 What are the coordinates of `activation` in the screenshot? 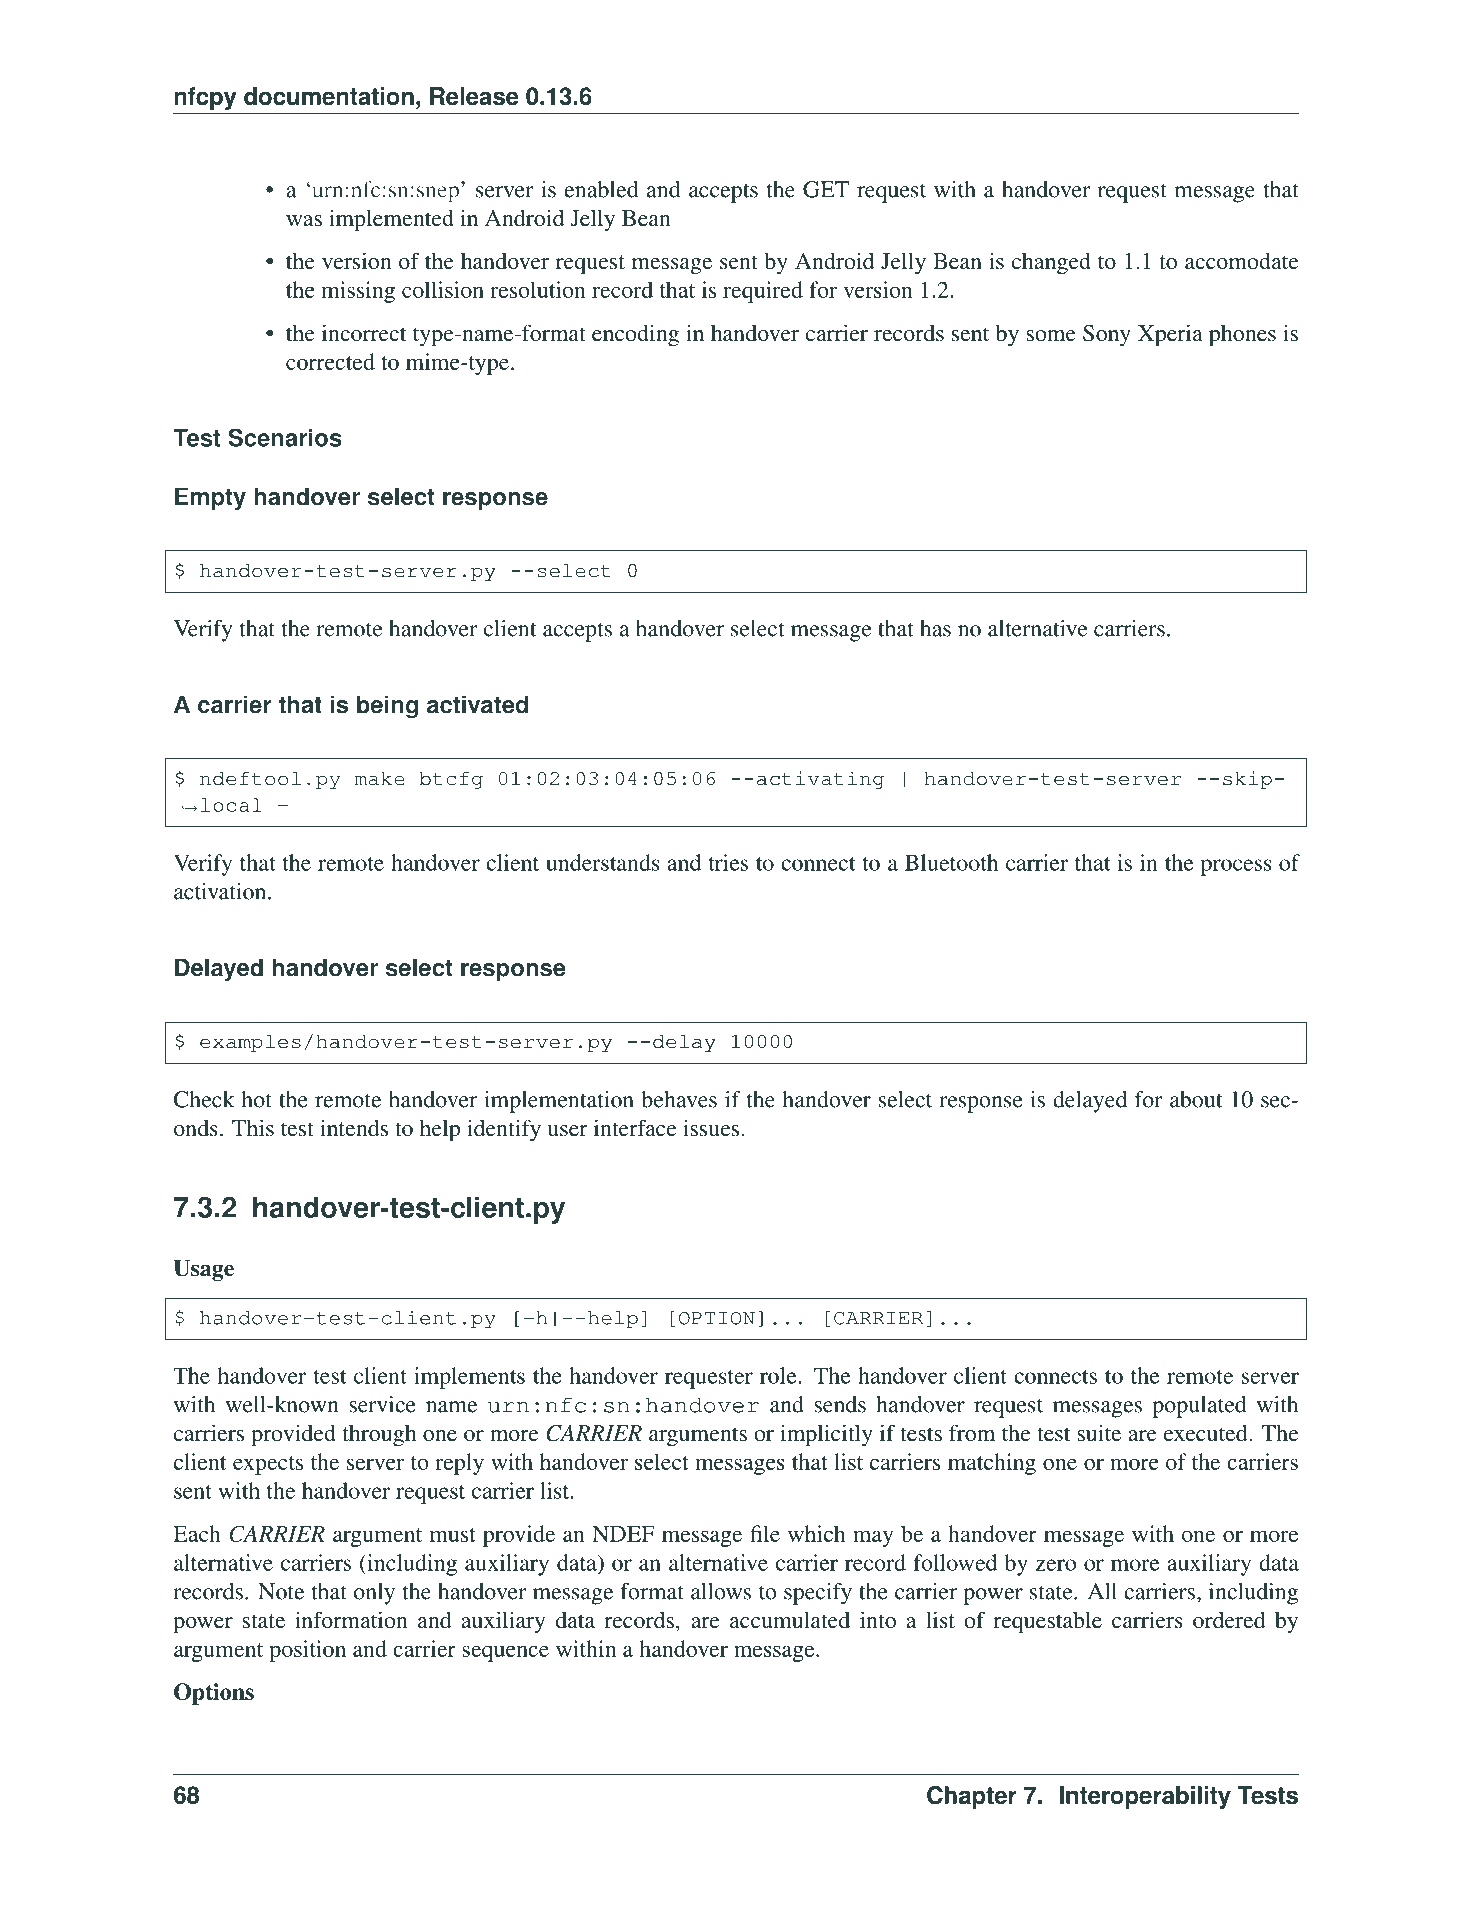 It's located at (221, 891).
